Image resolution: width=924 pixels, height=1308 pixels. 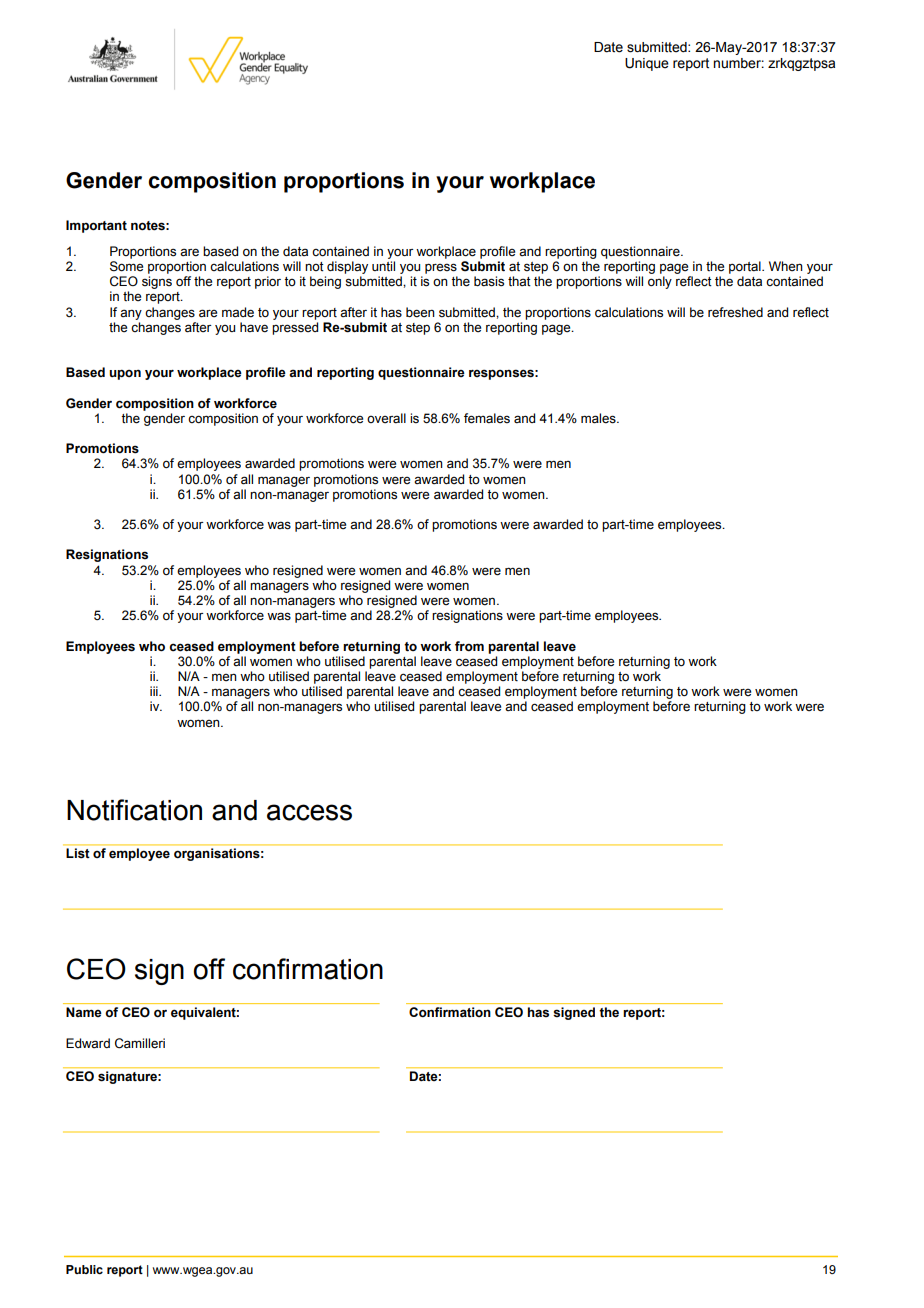 What do you see at coordinates (735, 312) in the image?
I see `refreshed` at bounding box center [735, 312].
